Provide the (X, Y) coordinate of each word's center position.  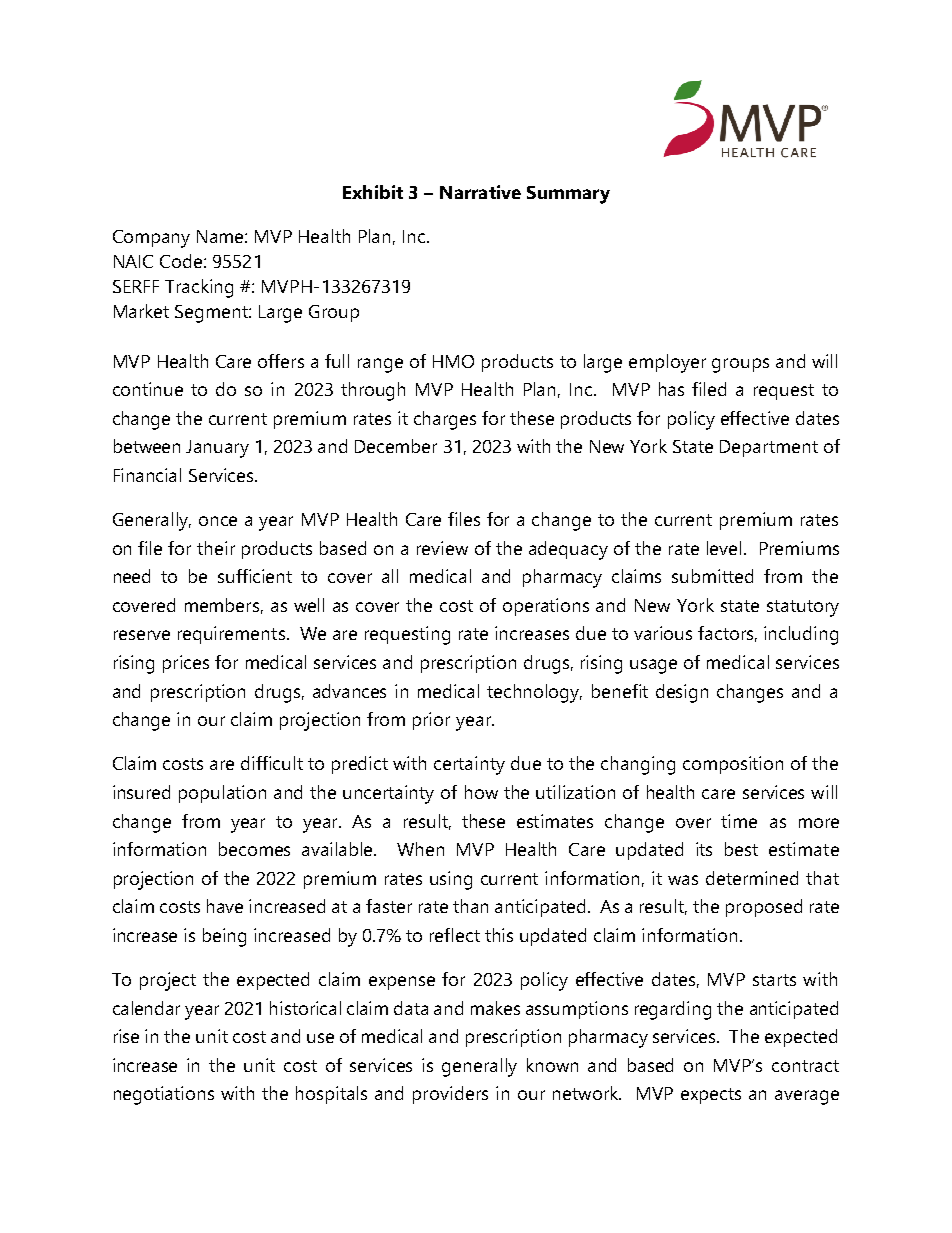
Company (151, 239)
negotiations (164, 1095)
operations (546, 607)
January (217, 449)
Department (769, 448)
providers (450, 1095)
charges (445, 420)
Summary (568, 195)
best (741, 849)
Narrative (480, 192)
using (451, 880)
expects (711, 1096)
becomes (254, 849)
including (801, 635)
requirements (231, 635)
